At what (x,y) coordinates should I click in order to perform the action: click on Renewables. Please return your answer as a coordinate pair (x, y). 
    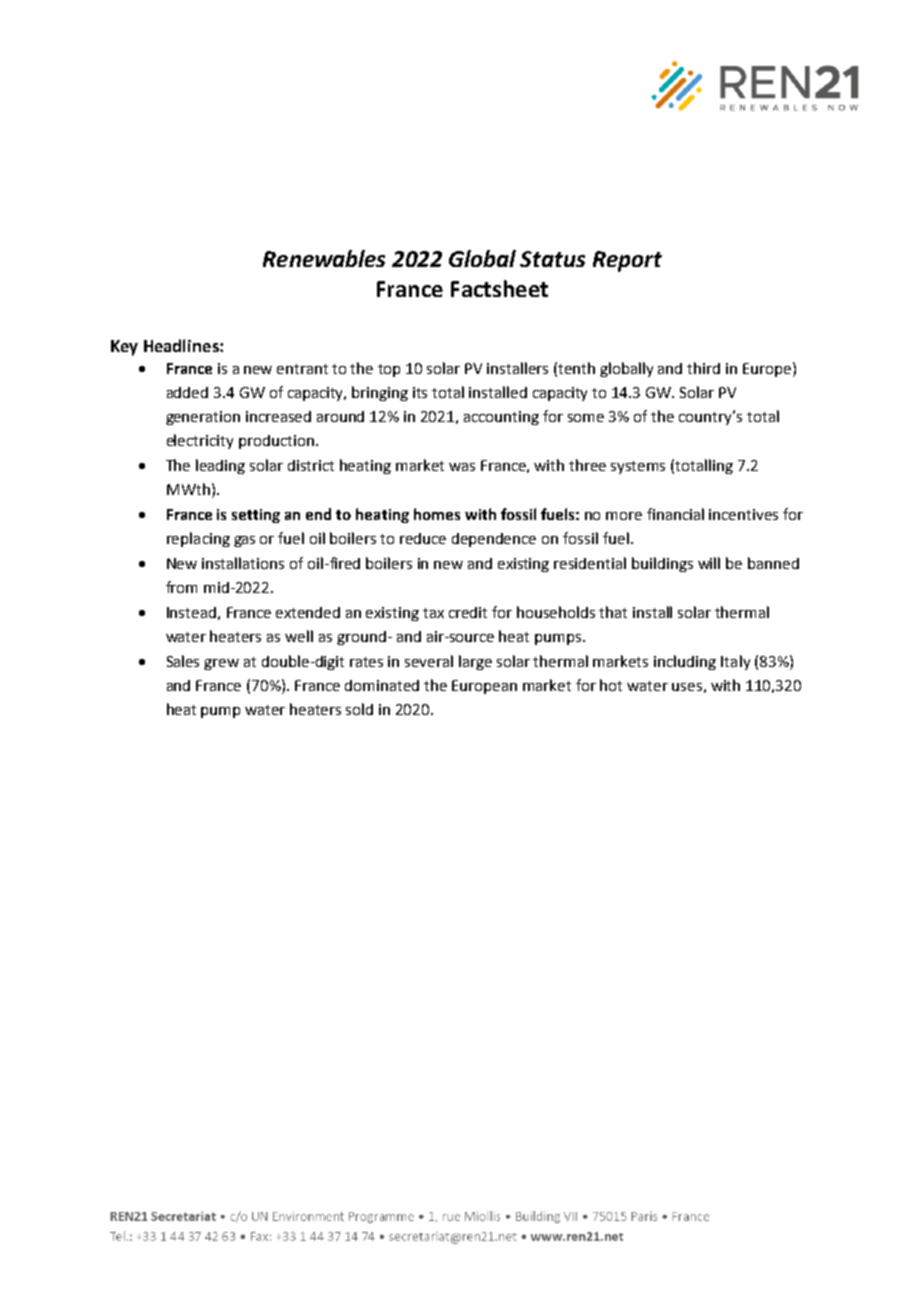
    Looking at the image, I should click on (324, 258).
